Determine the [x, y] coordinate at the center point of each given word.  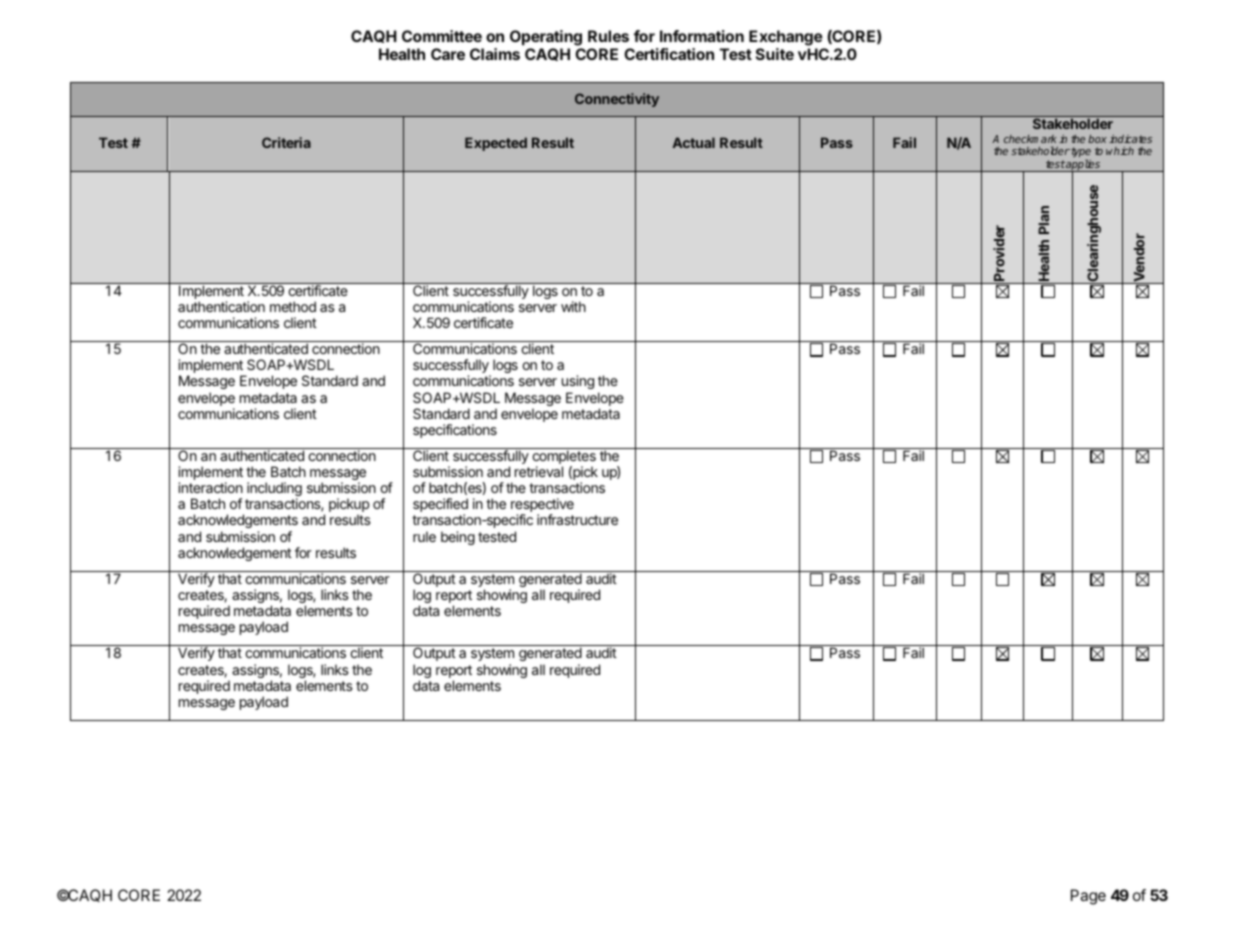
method [293, 306]
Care [448, 54]
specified [440, 506]
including [274, 490]
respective [542, 506]
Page [1088, 897]
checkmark [1030, 139]
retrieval [539, 471]
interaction [210, 487]
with [573, 306]
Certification [669, 54]
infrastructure [577, 519]
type [1081, 154]
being [458, 538]
